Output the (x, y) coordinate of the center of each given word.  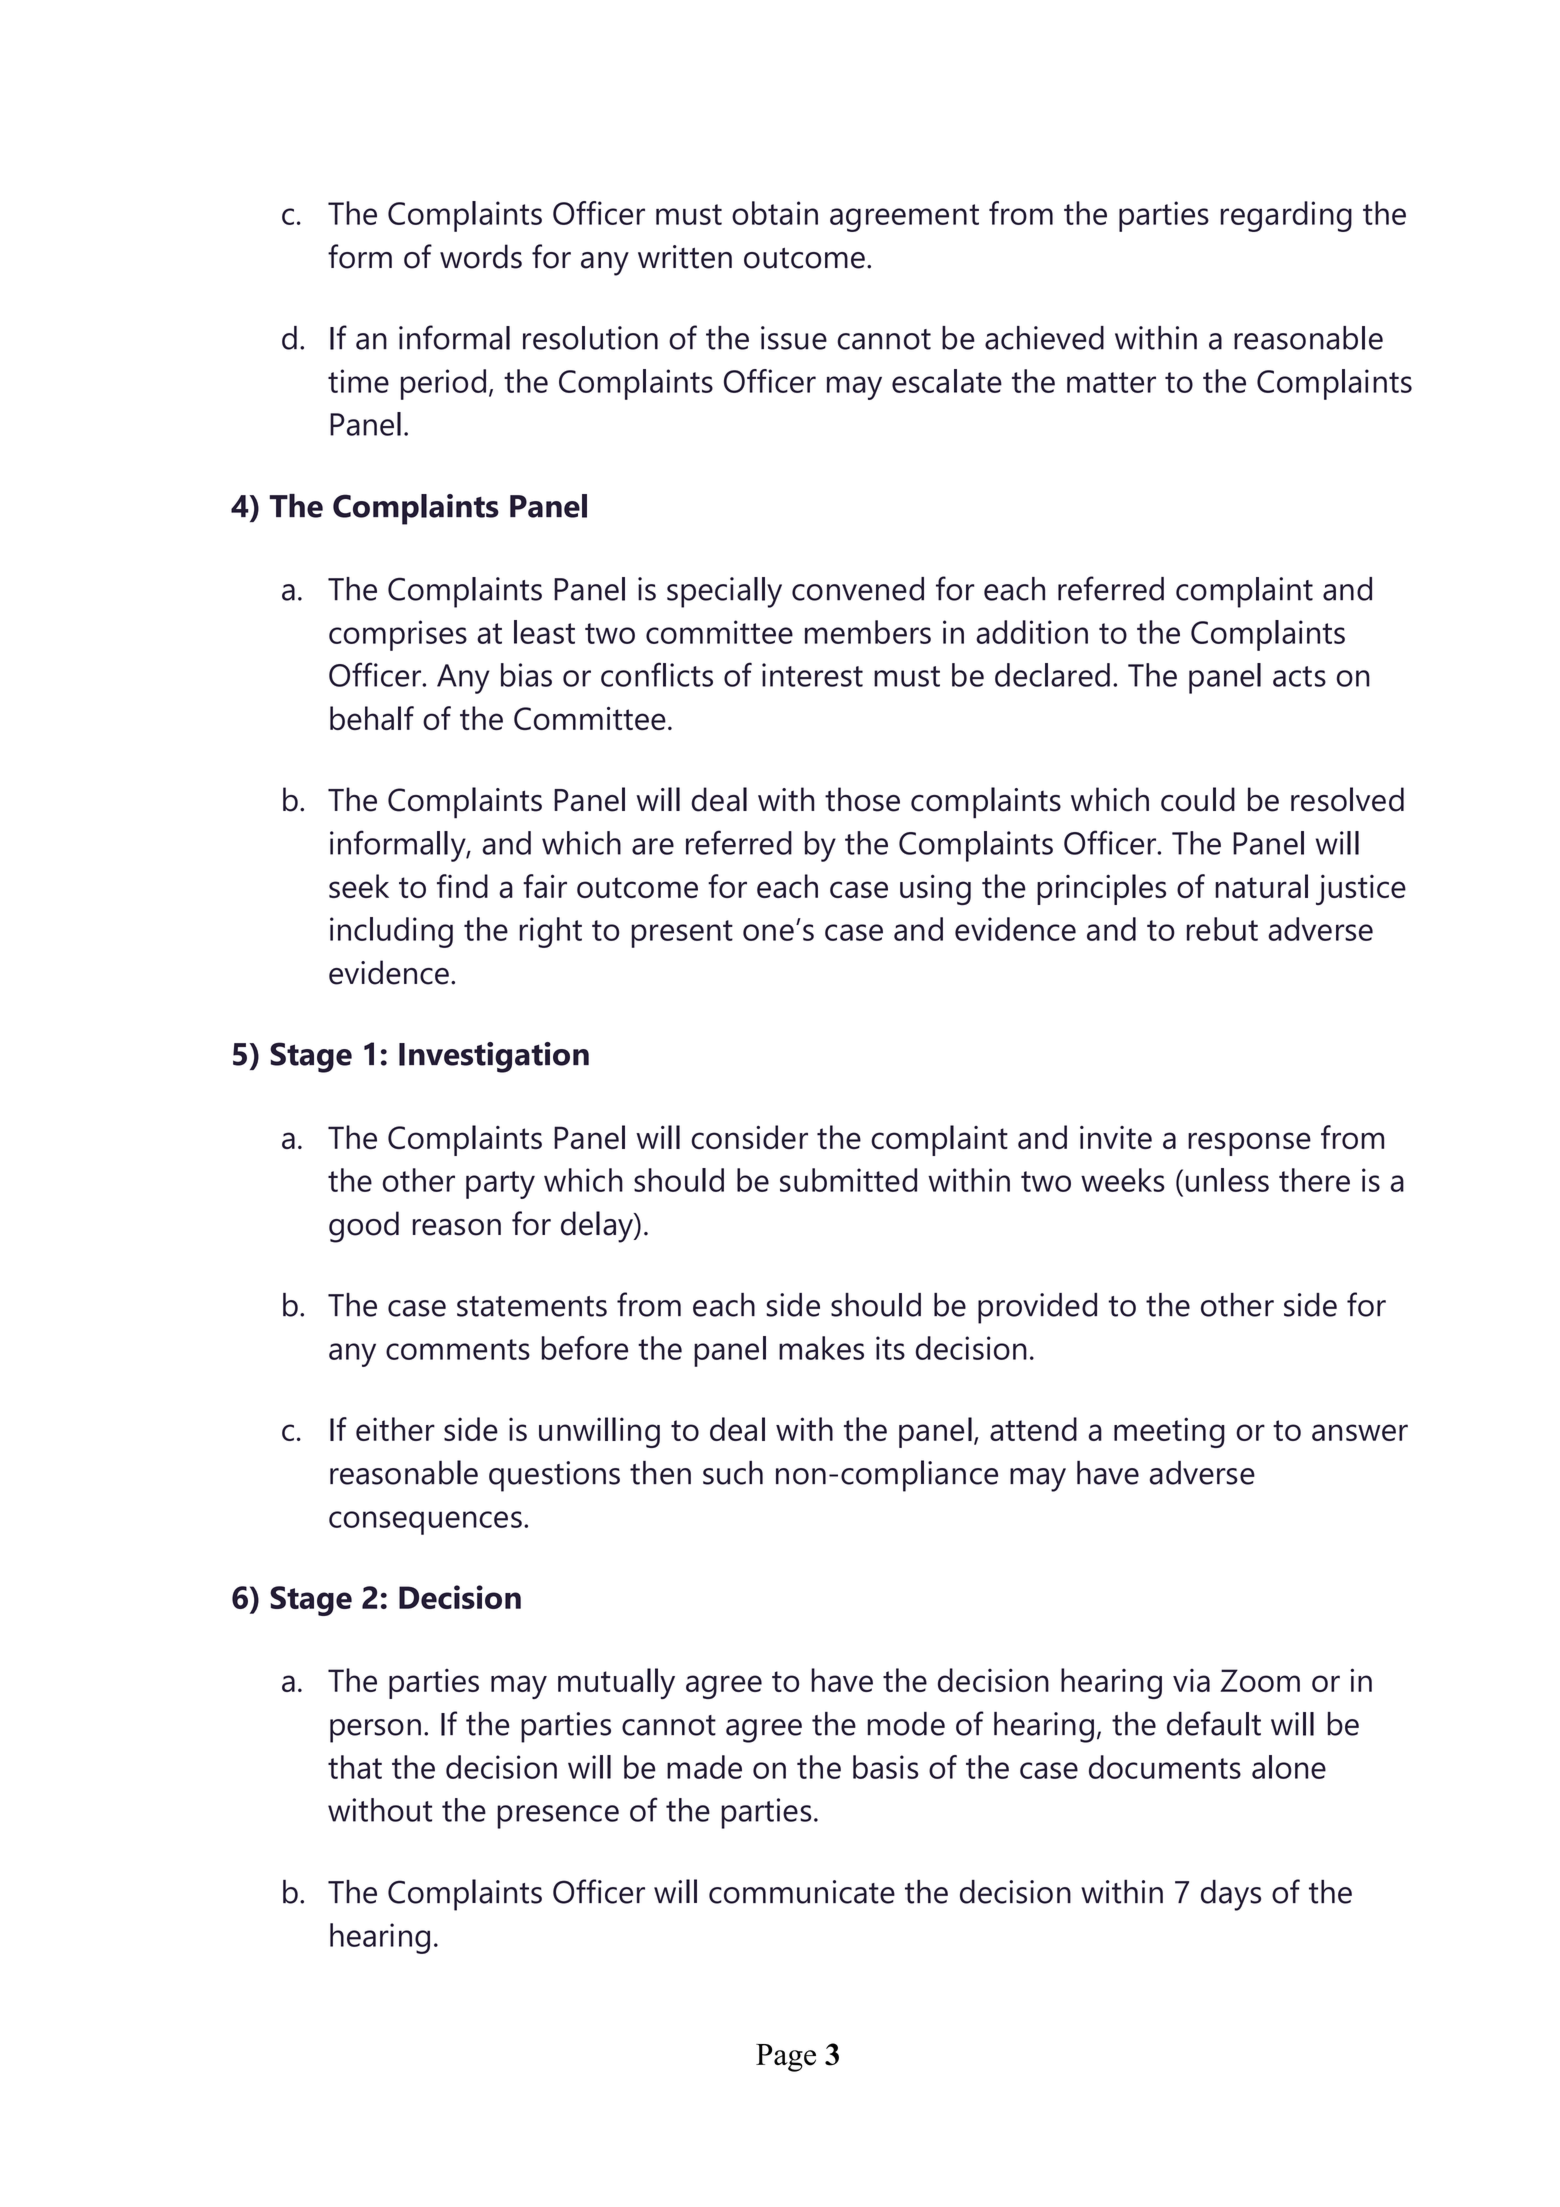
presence (558, 1817)
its (890, 1348)
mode (906, 1724)
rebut (1222, 929)
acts (1299, 676)
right (550, 932)
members (868, 632)
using (935, 889)
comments (458, 1349)
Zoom (1260, 1680)
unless (1227, 1180)
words (481, 256)
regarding (1286, 216)
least (544, 632)
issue (794, 338)
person (375, 1731)
